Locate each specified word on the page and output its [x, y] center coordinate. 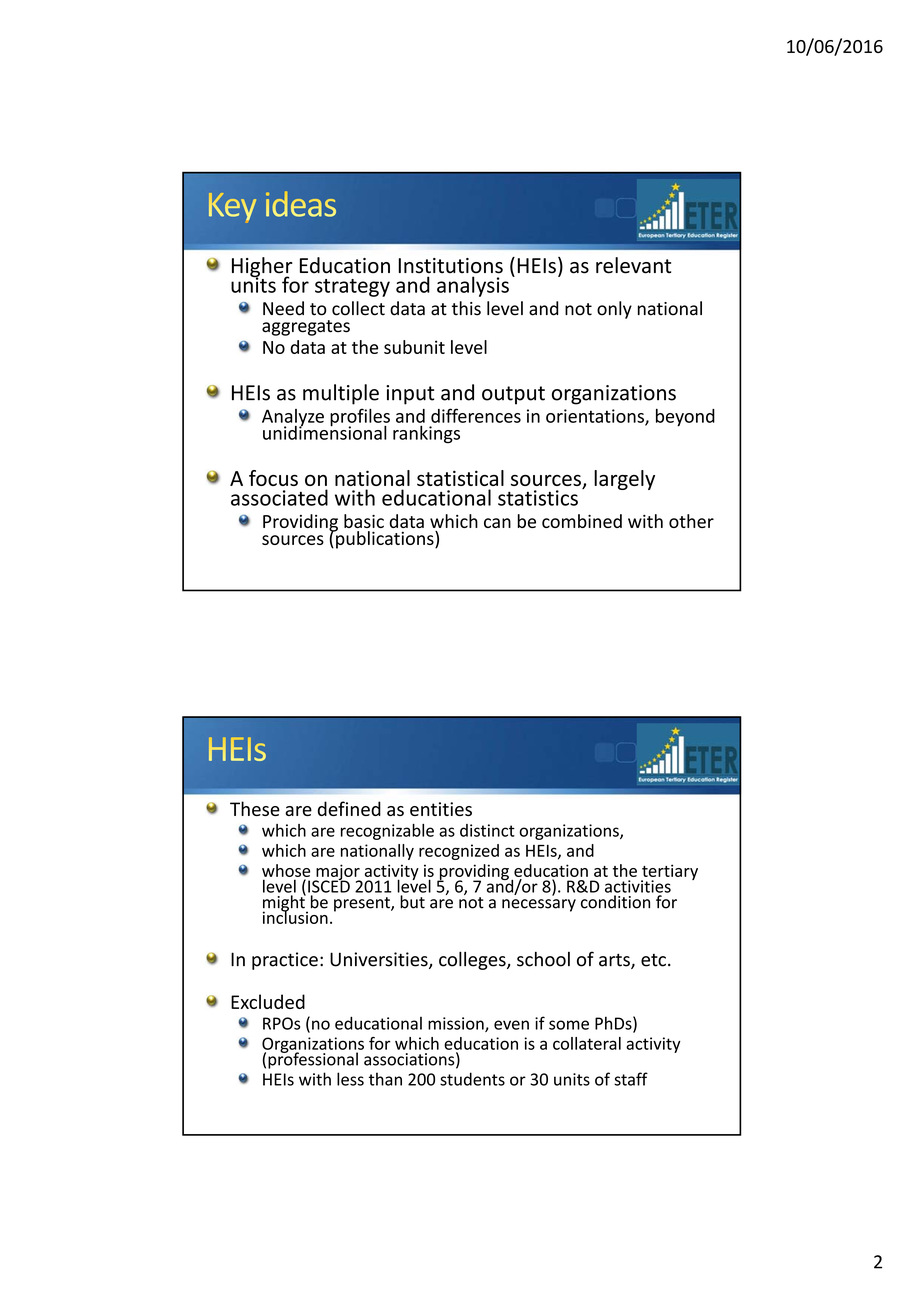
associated [279, 497]
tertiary [669, 873]
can [497, 523]
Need [283, 308]
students [472, 1079]
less [350, 1079]
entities [441, 809]
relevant [633, 265]
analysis [473, 286]
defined [349, 808]
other [691, 521]
